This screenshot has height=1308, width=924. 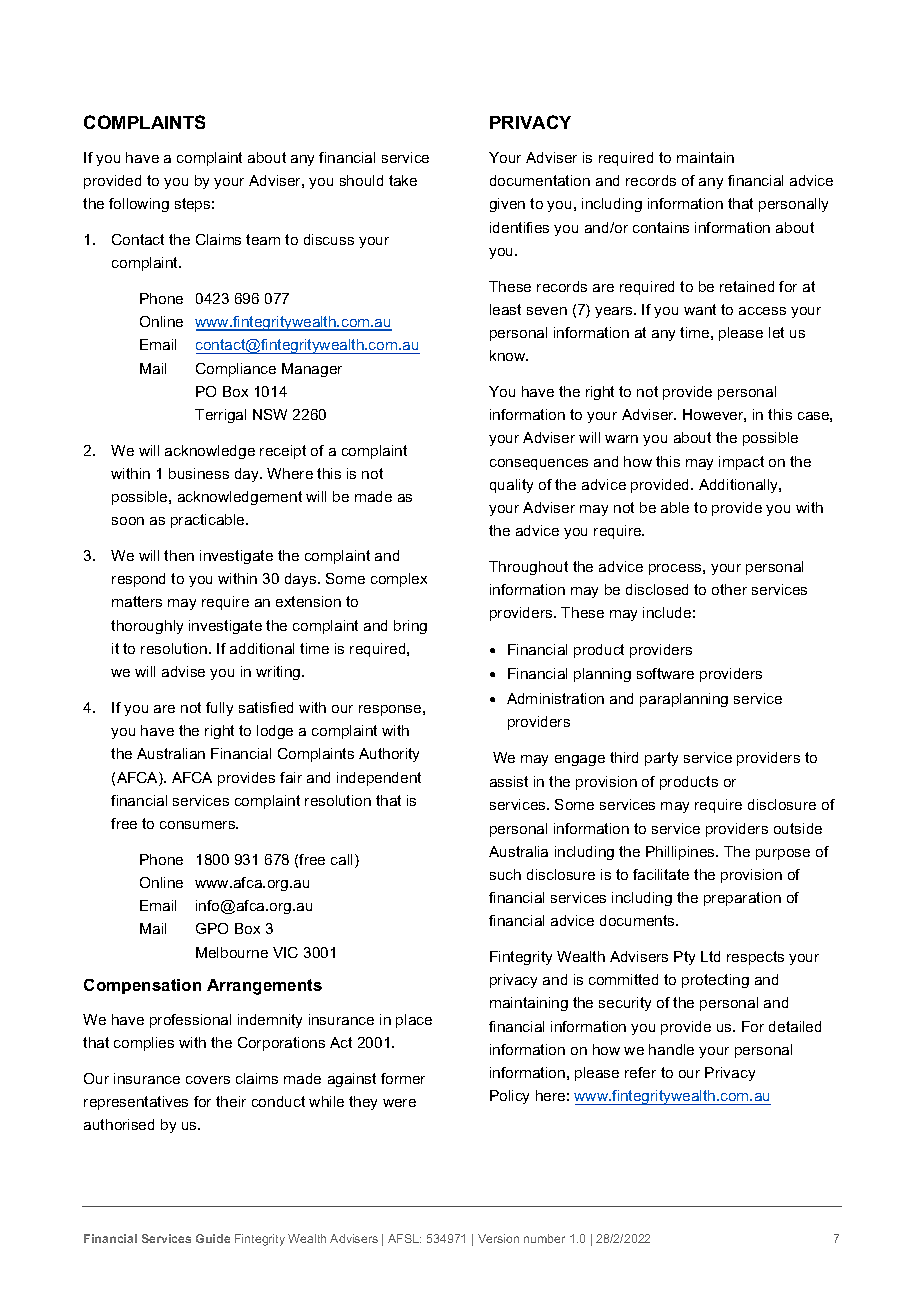 I want to click on complex, so click(x=399, y=580).
